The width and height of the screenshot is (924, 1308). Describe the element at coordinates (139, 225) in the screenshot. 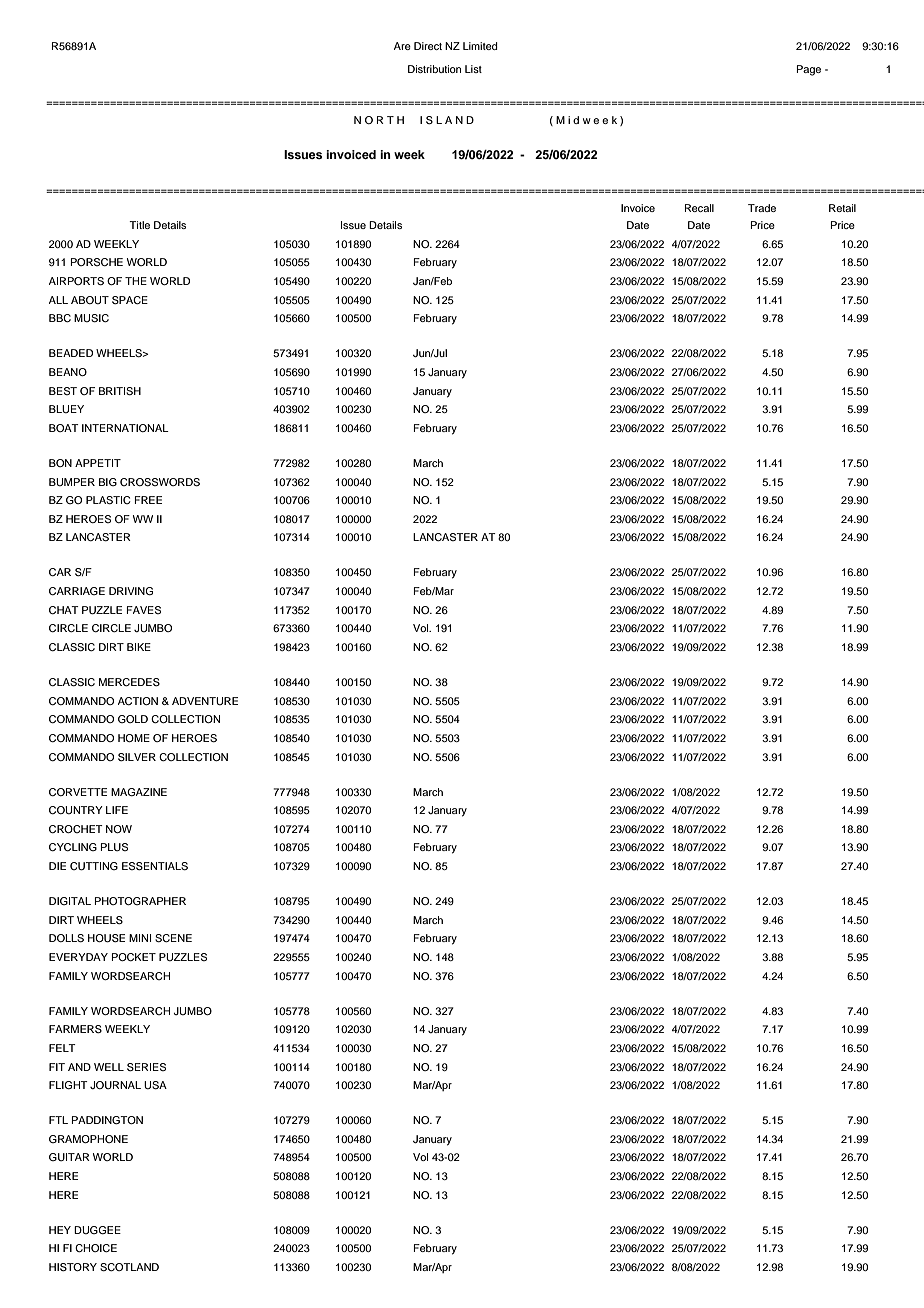

I see `Title` at that location.
